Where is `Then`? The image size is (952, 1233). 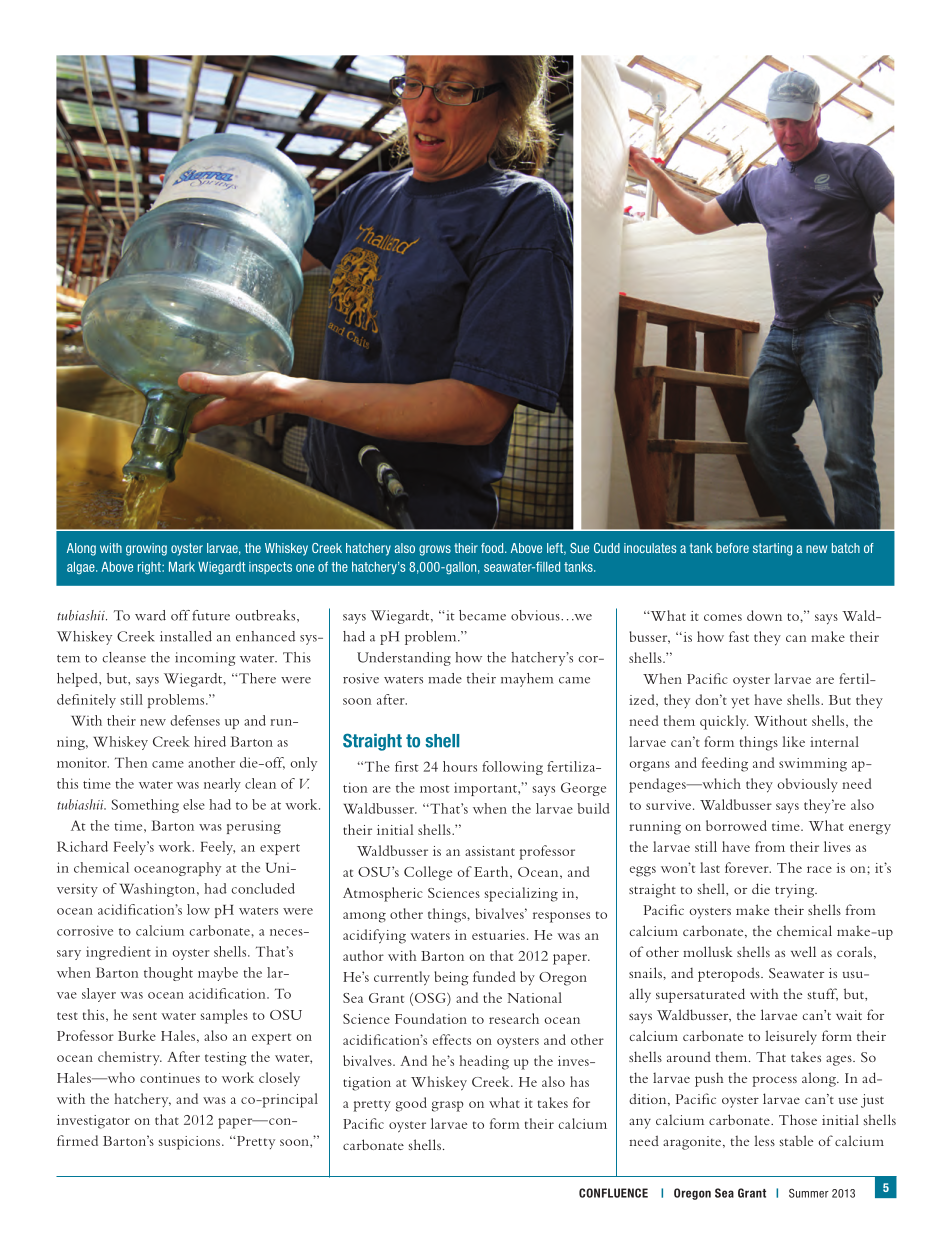
Then is located at coordinates (131, 762).
